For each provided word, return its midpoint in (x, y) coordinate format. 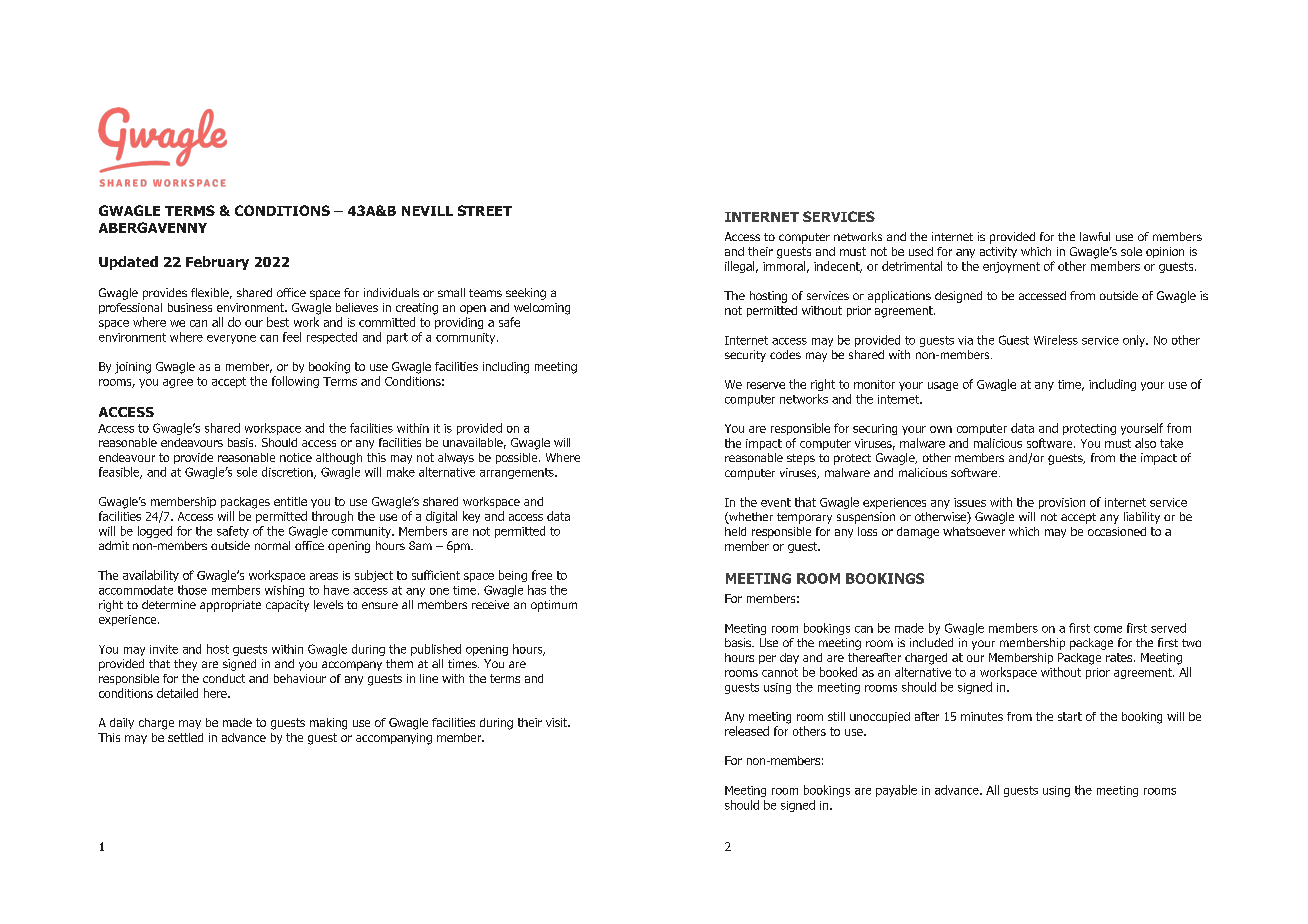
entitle (290, 501)
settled (185, 737)
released (747, 731)
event (776, 502)
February (217, 263)
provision (1062, 503)
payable (896, 791)
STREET (485, 210)
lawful (1095, 236)
